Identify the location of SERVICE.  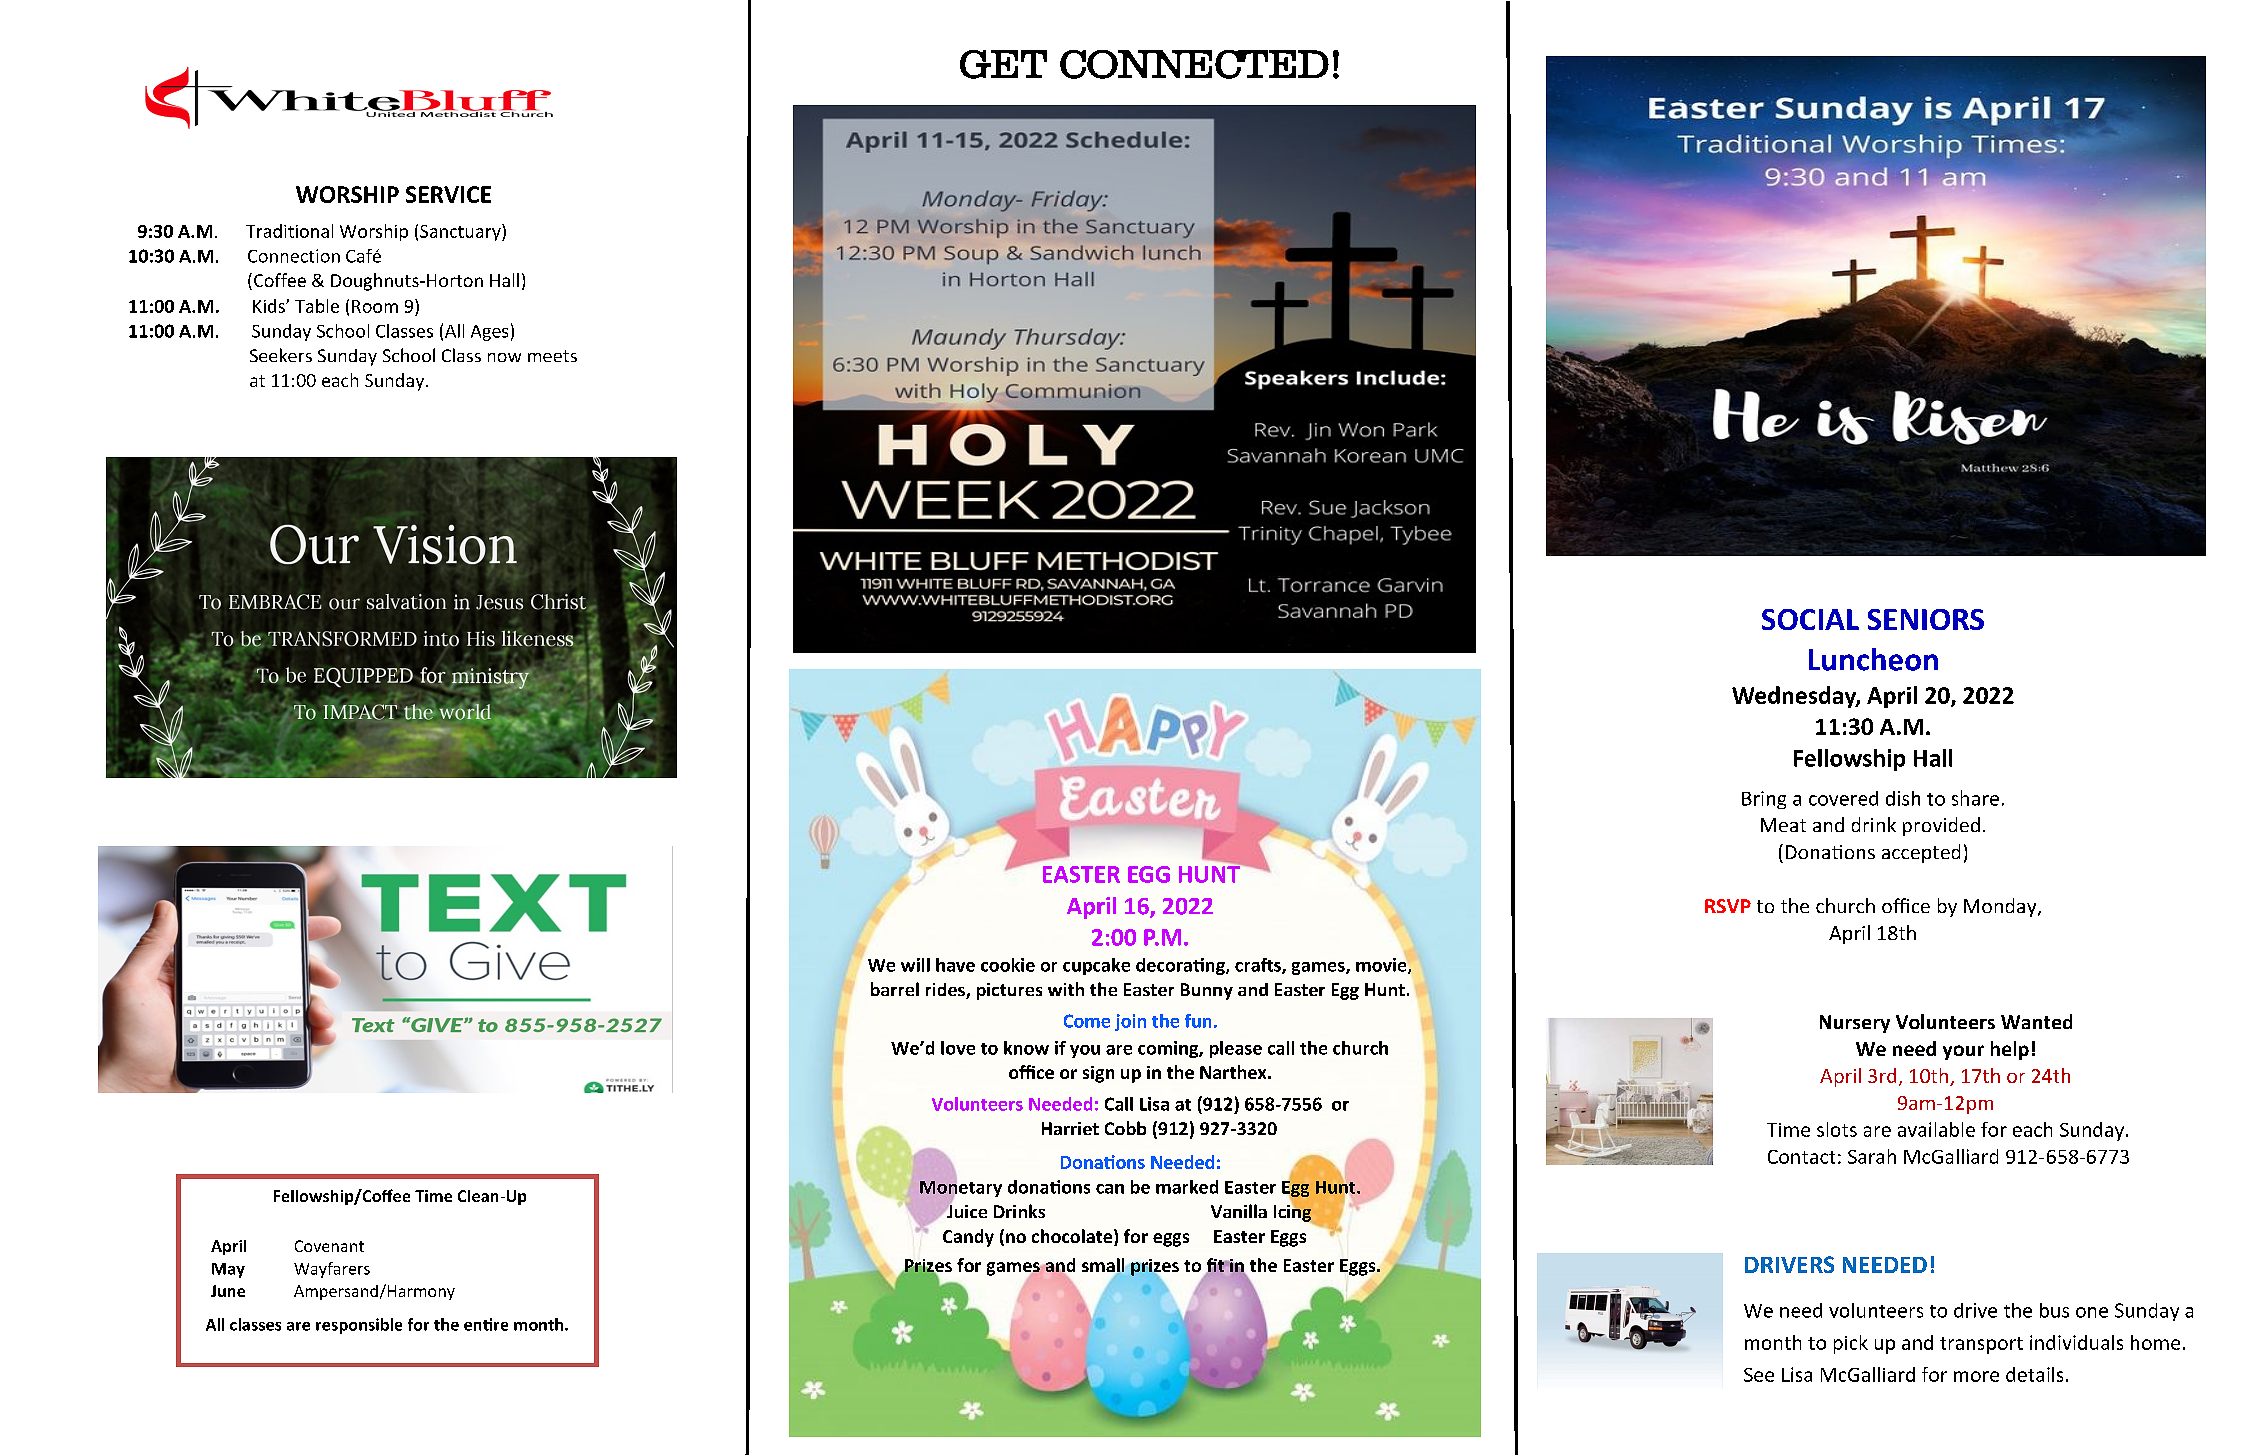
(448, 194).
